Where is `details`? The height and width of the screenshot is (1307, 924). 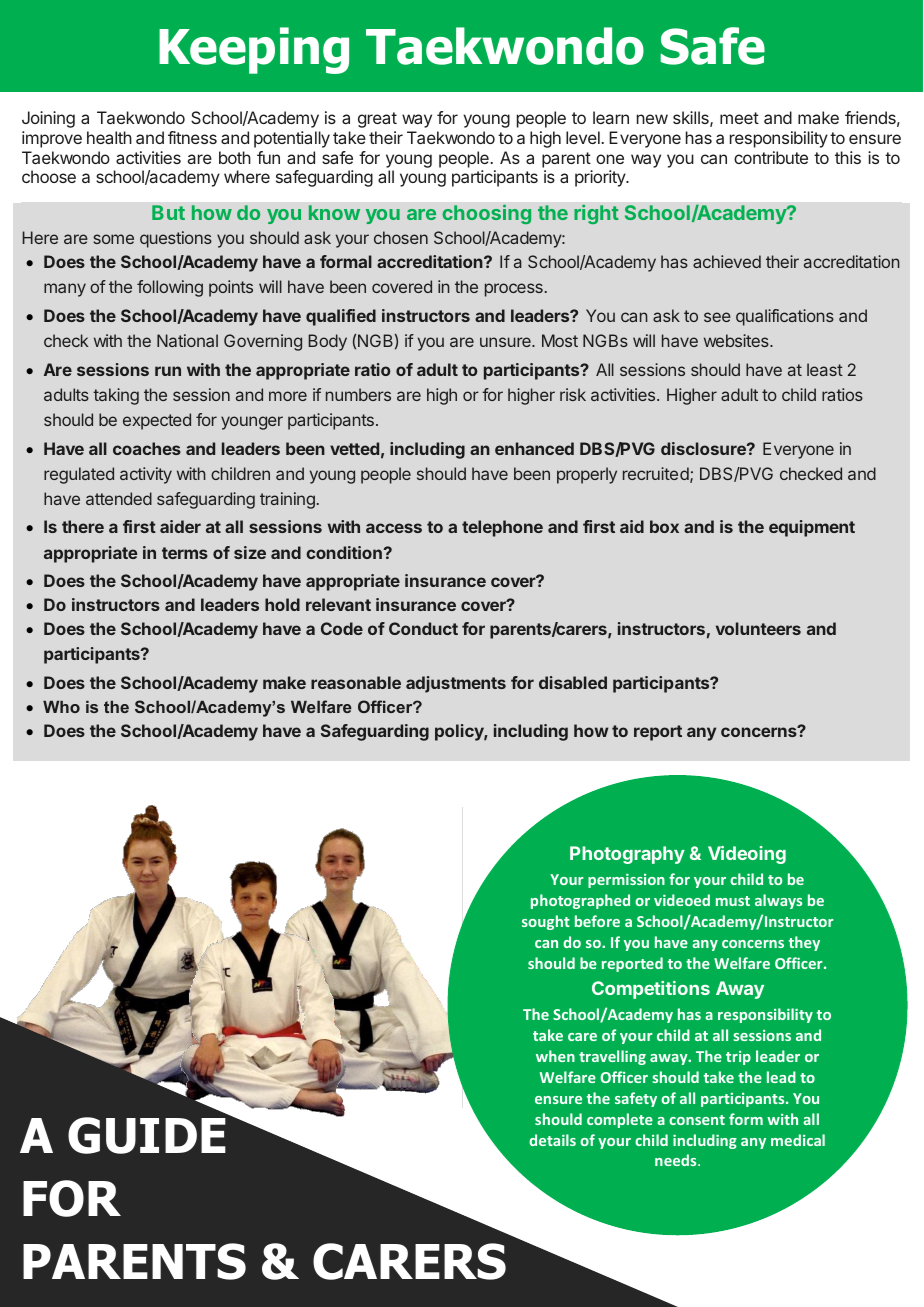 details is located at coordinates (552, 1140).
